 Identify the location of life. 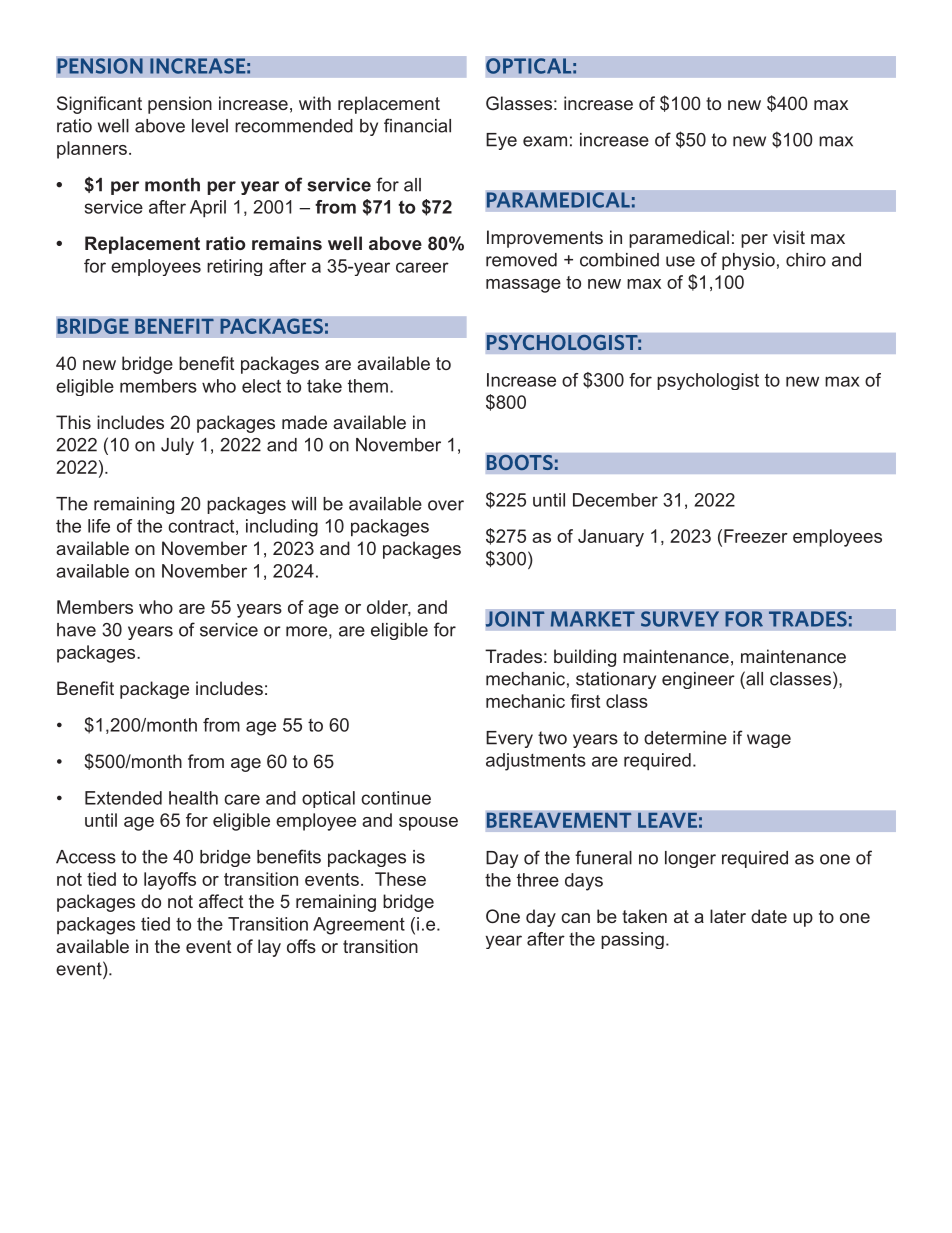
(99, 526).
